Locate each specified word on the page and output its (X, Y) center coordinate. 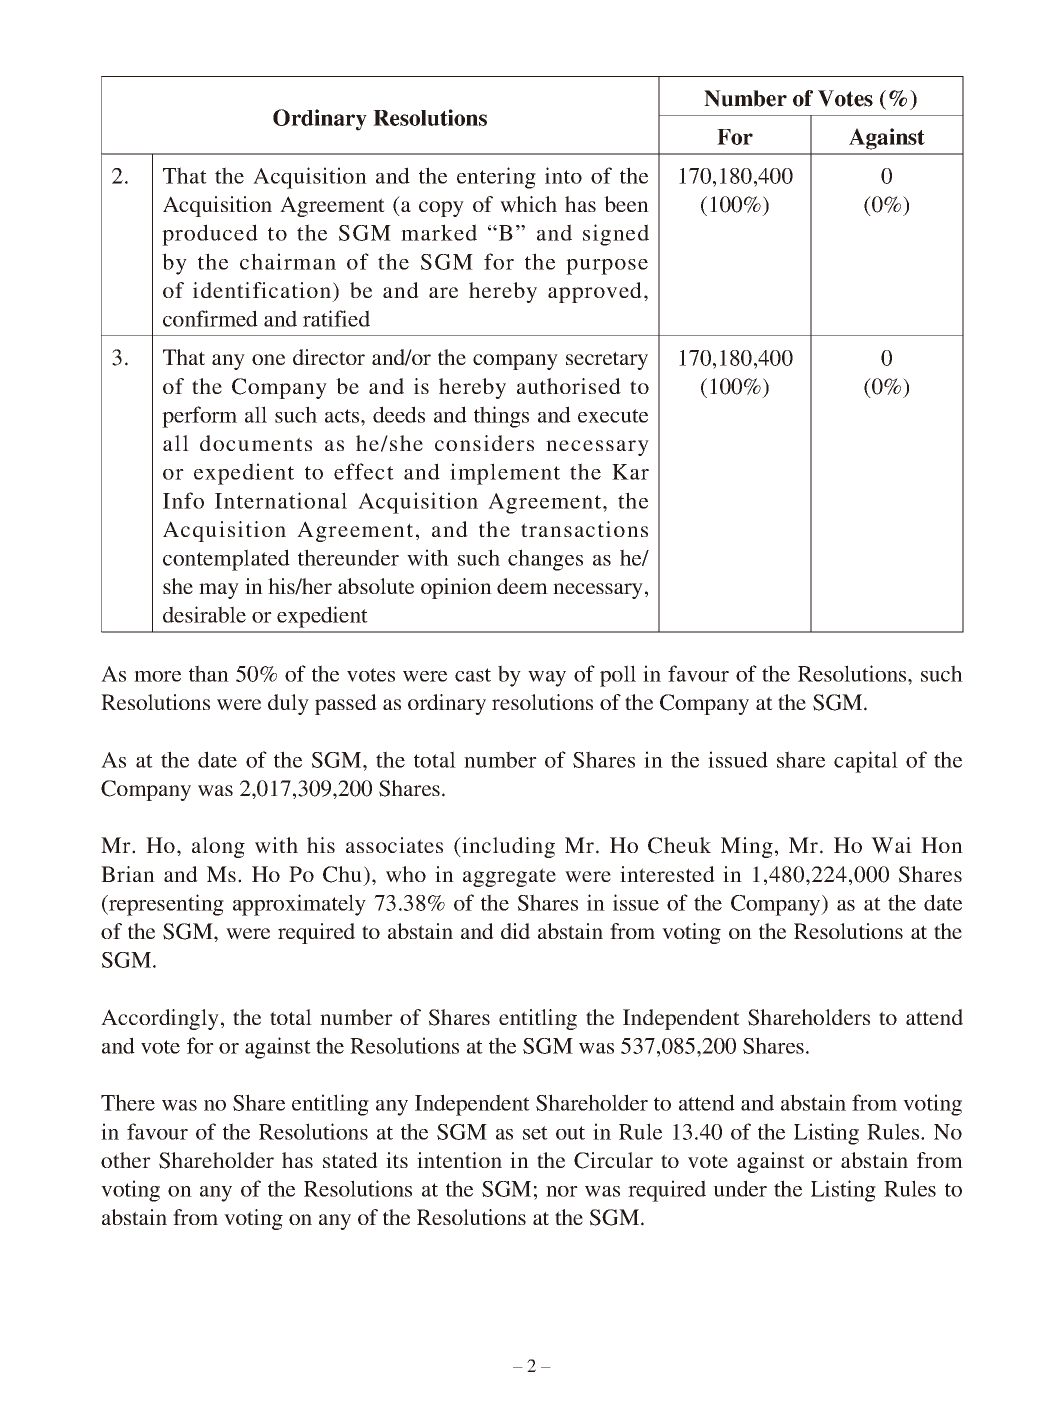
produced (210, 235)
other (126, 1160)
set (535, 1133)
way (547, 679)
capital (866, 762)
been (626, 204)
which (528, 204)
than (209, 673)
